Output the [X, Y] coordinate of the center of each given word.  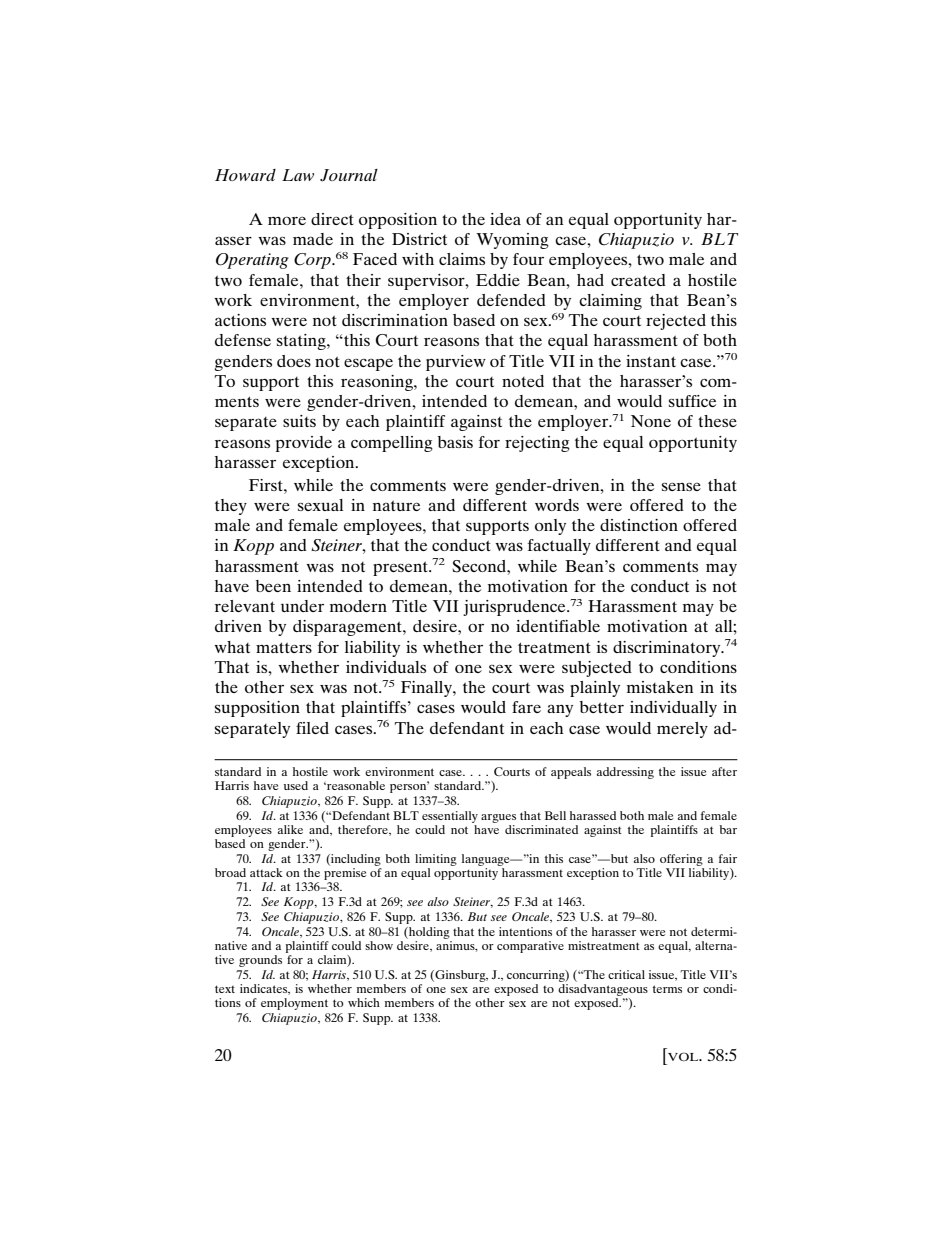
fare [526, 707]
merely [682, 730]
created [638, 280]
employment [294, 1004]
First [267, 485]
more [287, 221]
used [296, 785]
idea [505, 219]
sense [681, 487]
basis [455, 442]
